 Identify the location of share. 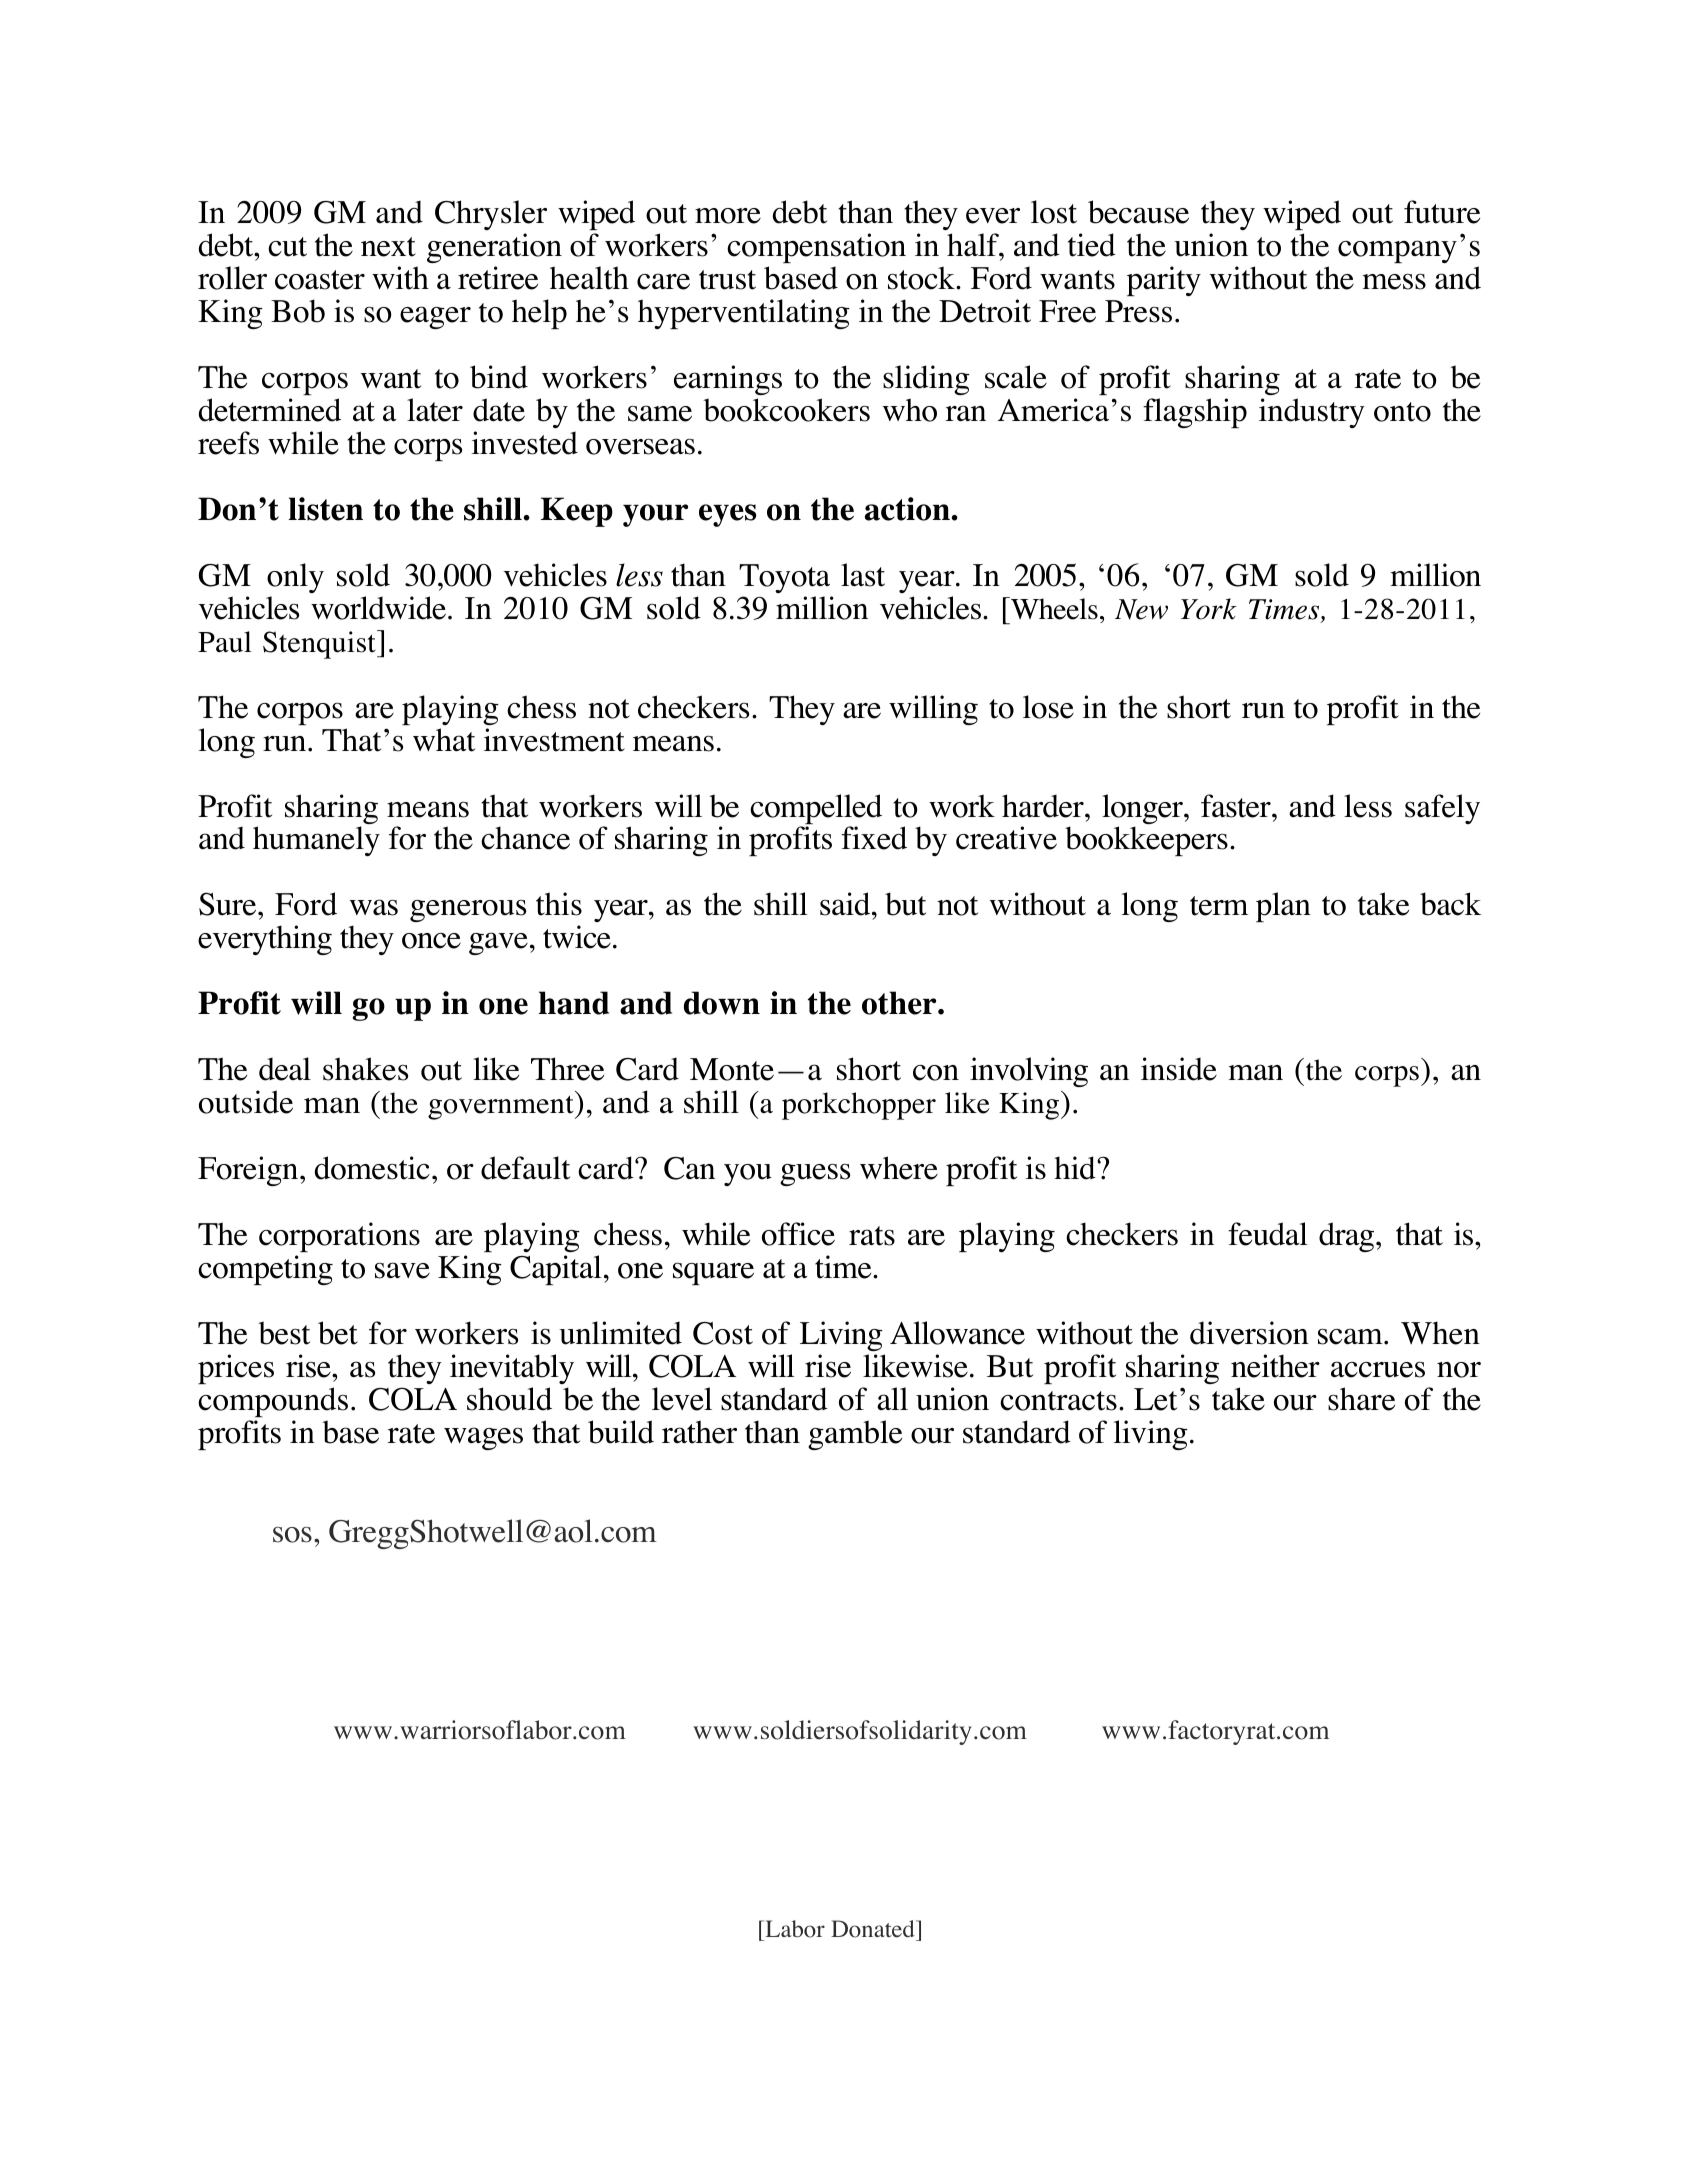
(1361, 1399).
